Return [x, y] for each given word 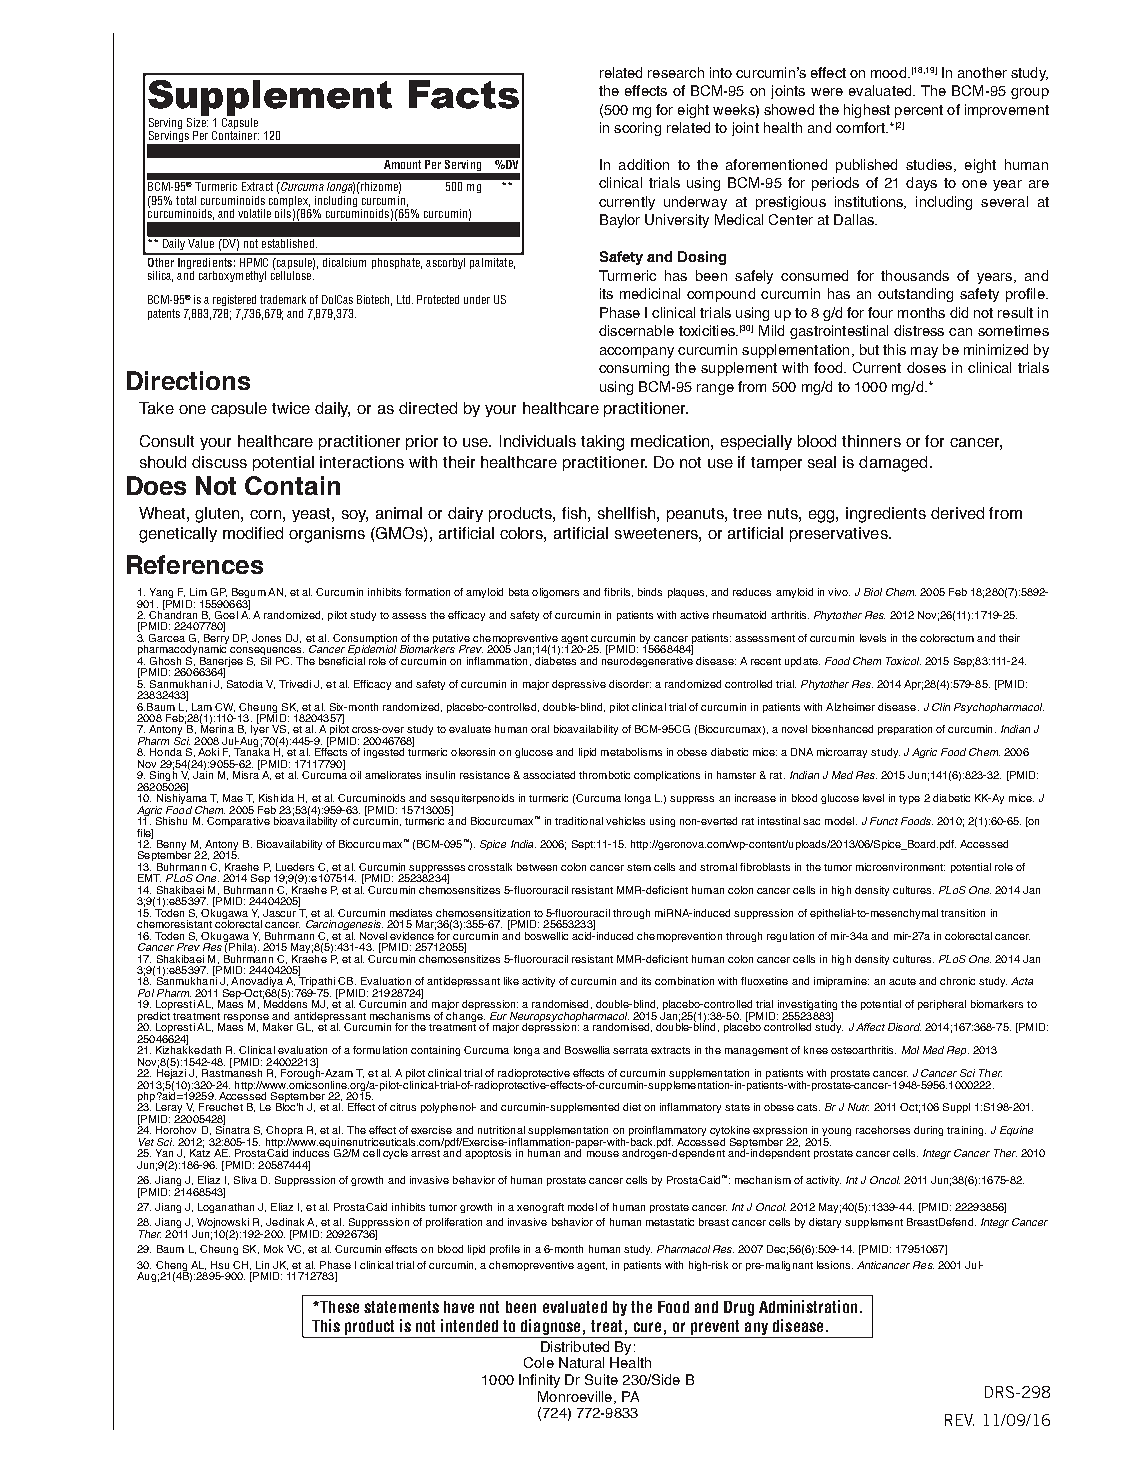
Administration [808, 1306]
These [338, 1307]
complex [289, 199]
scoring [637, 129]
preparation [905, 730]
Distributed [575, 1346]
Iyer [260, 730]
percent [919, 111]
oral [540, 729]
